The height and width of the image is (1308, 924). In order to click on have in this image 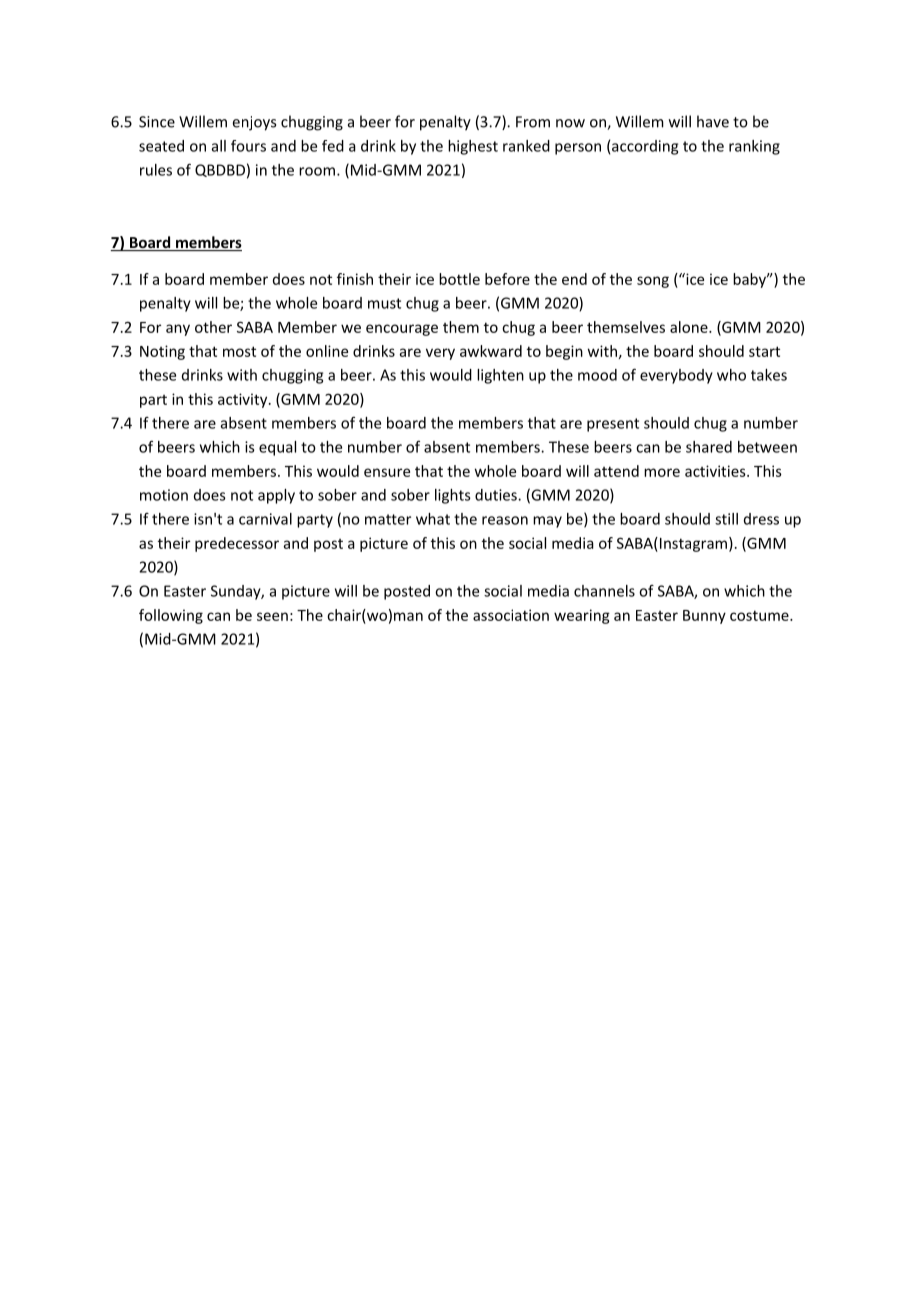, I will do `click(713, 121)`.
